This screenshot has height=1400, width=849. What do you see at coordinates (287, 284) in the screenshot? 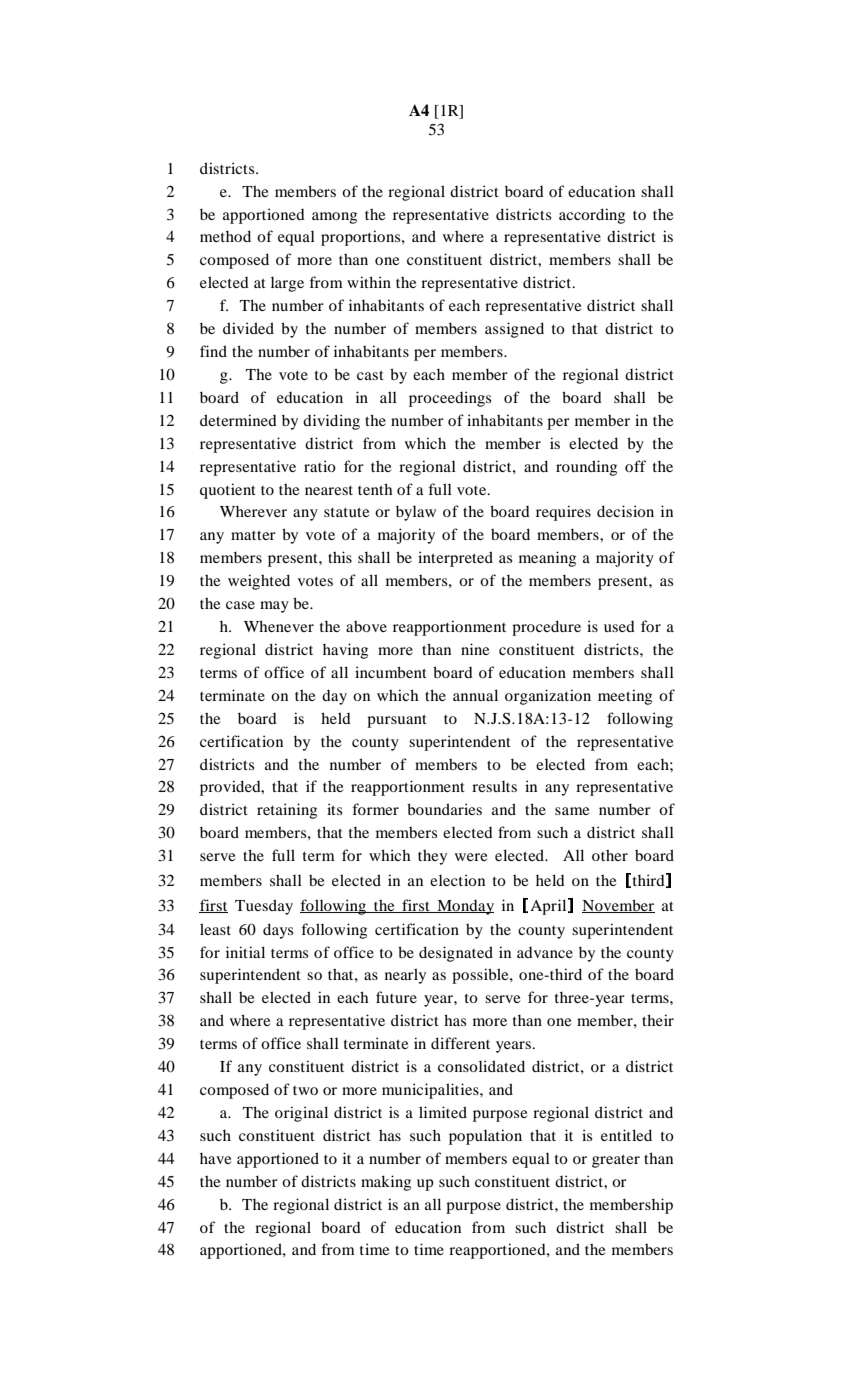
I see `large` at bounding box center [287, 284].
